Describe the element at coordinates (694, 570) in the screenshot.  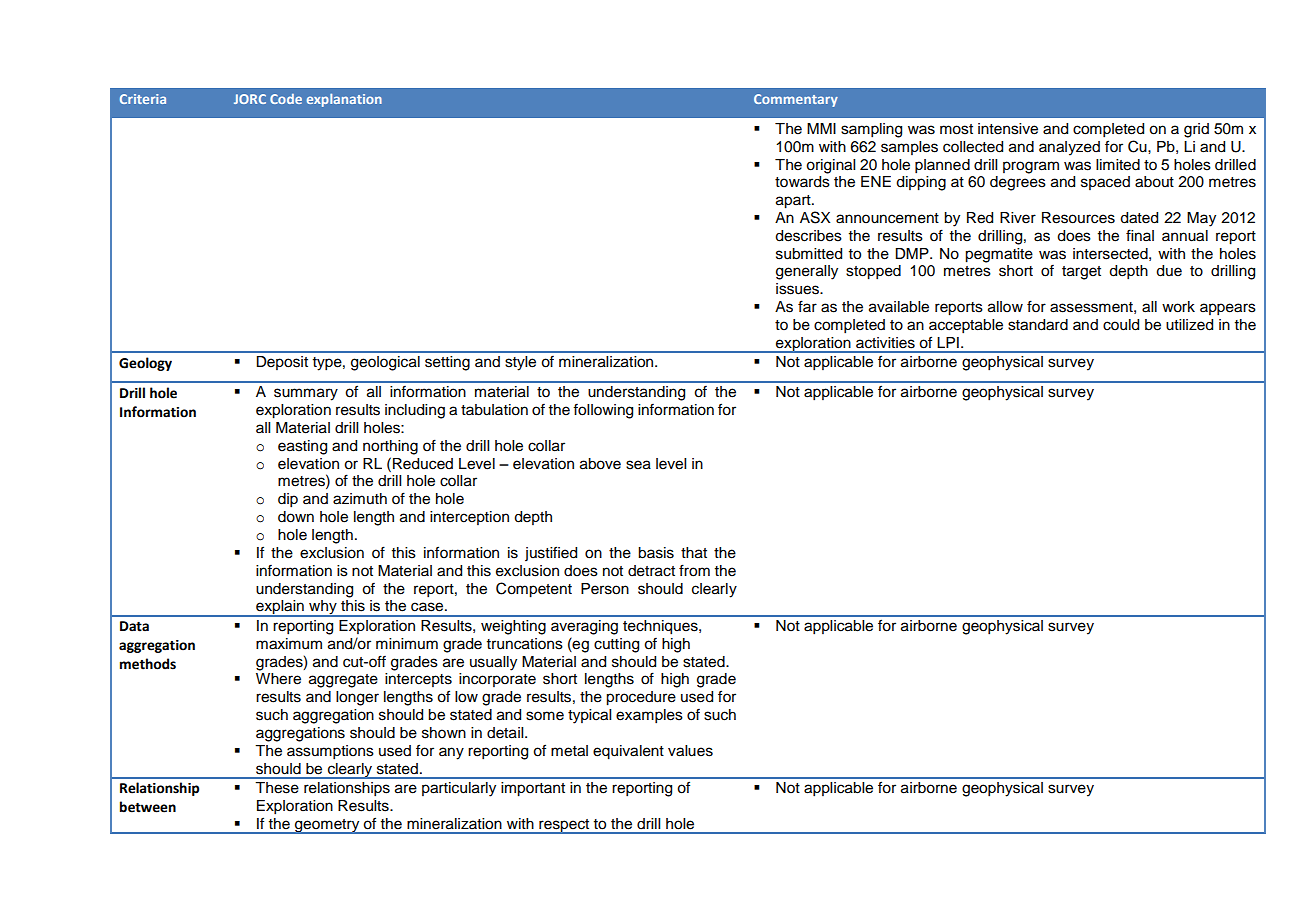
I see `from` at that location.
